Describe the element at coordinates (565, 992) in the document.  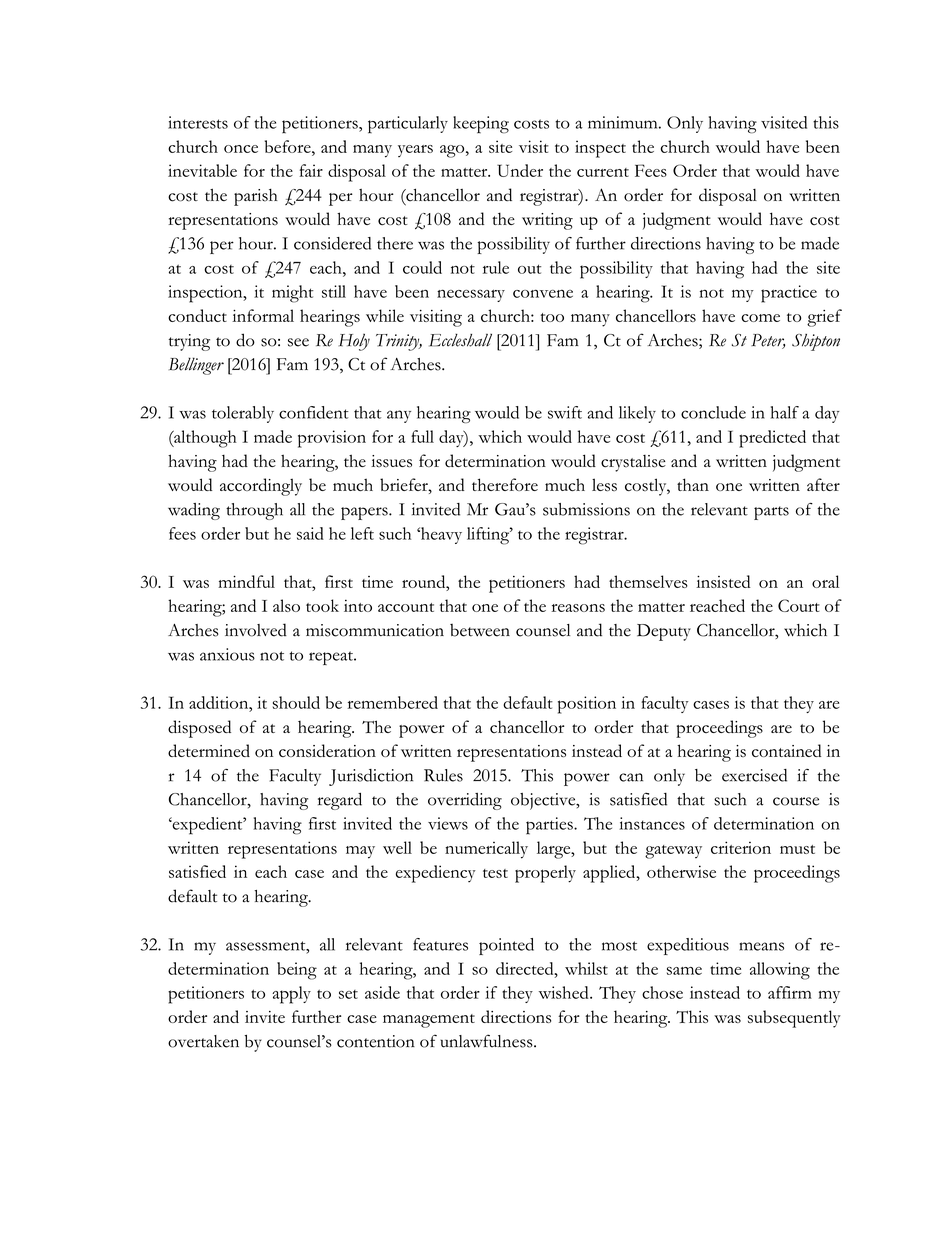
I see `wished` at that location.
